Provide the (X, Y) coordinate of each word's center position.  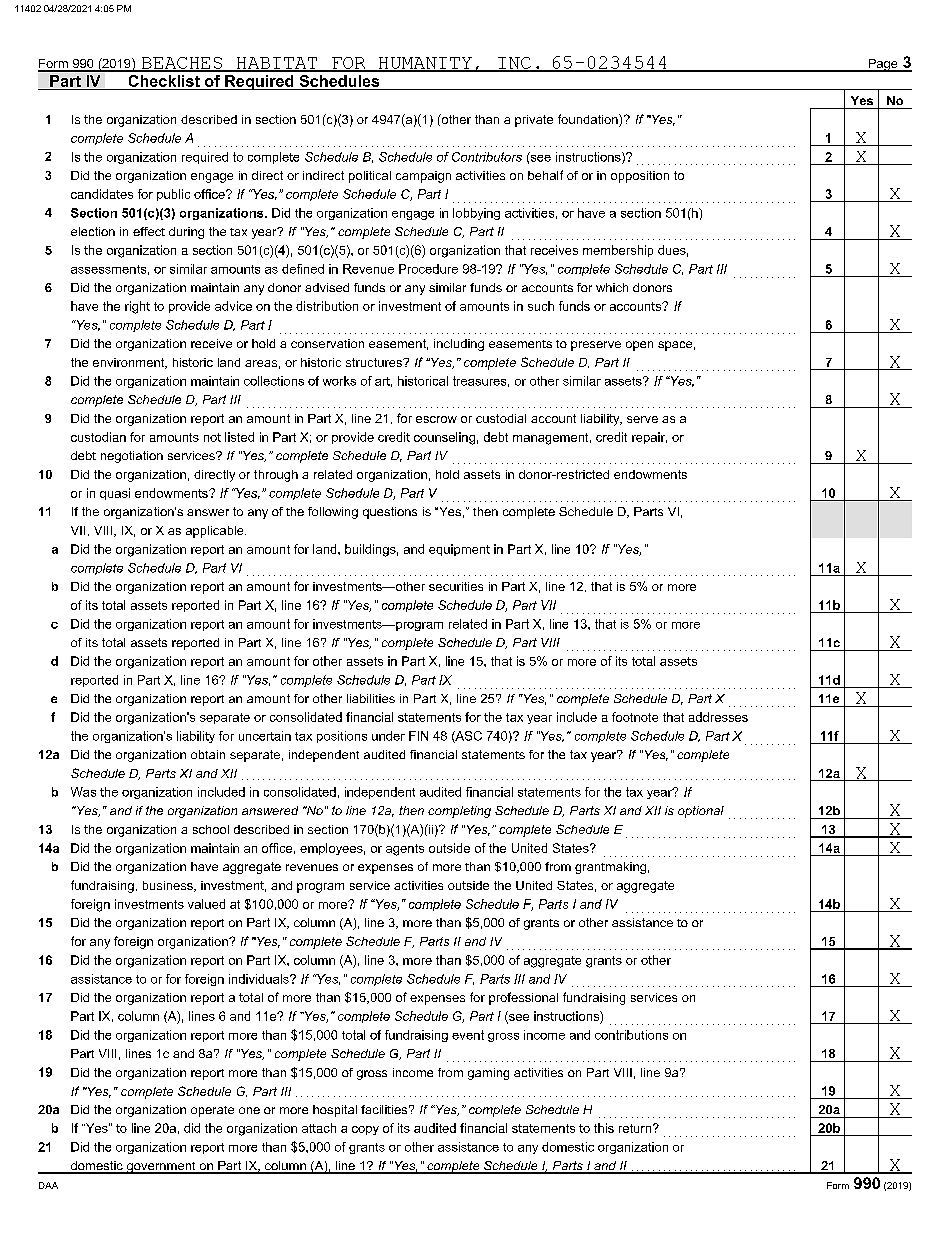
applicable (216, 532)
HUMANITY (425, 64)
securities (456, 586)
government (161, 1168)
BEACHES (181, 64)
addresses (718, 717)
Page (883, 65)
